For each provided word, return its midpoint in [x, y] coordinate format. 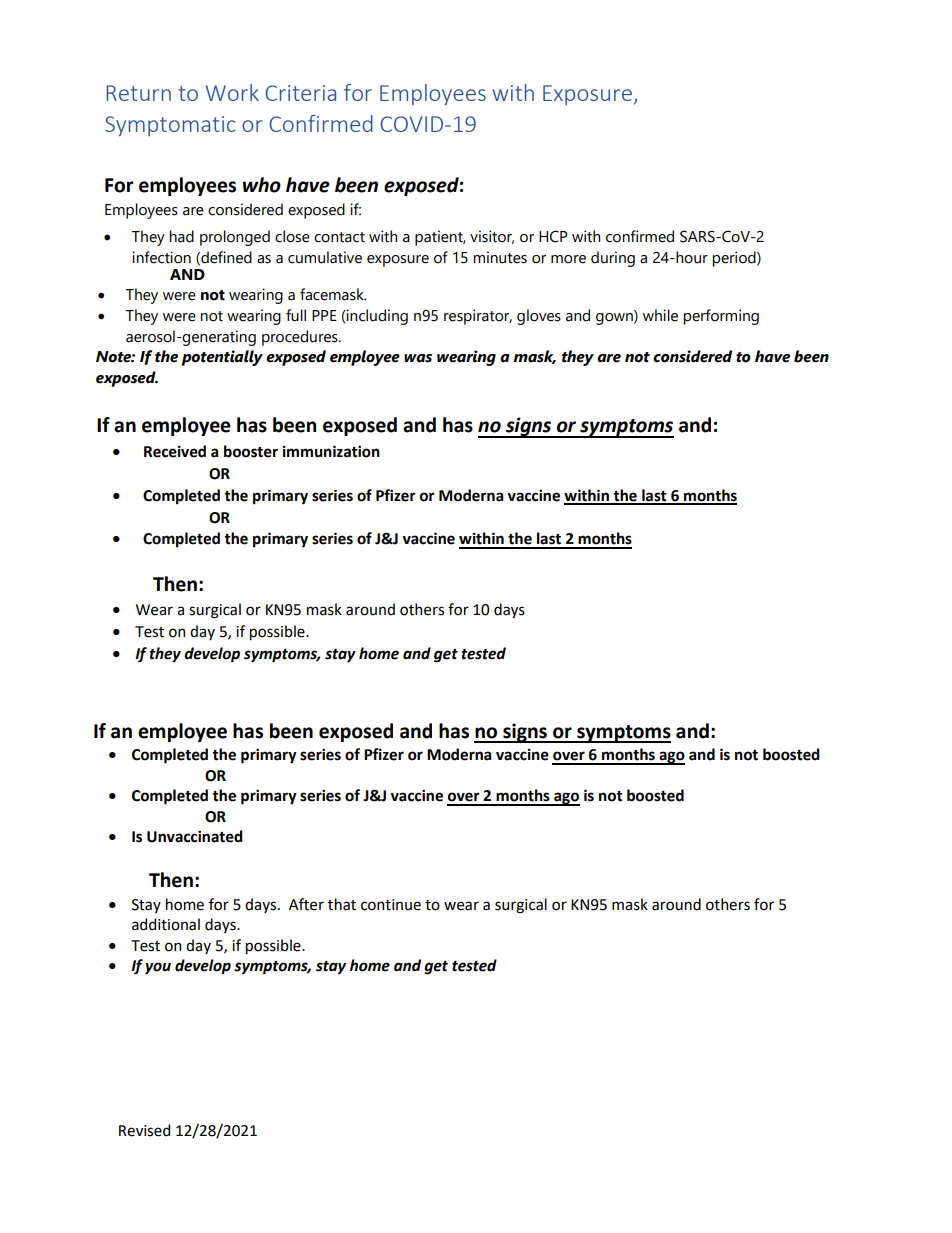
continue [391, 905]
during [613, 259]
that [342, 904]
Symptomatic [170, 126]
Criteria [300, 93]
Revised [144, 1130]
